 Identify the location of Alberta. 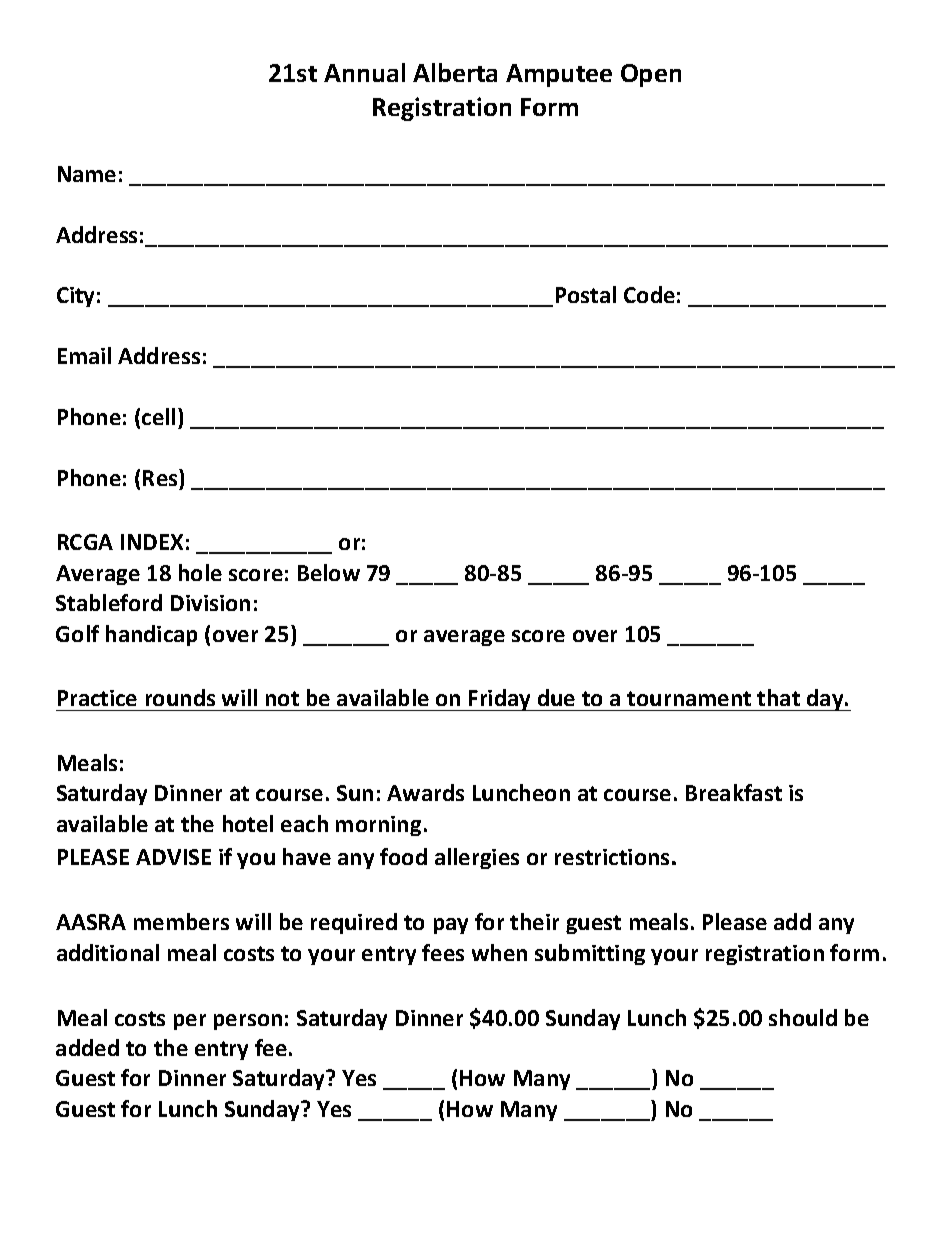
(455, 72).
